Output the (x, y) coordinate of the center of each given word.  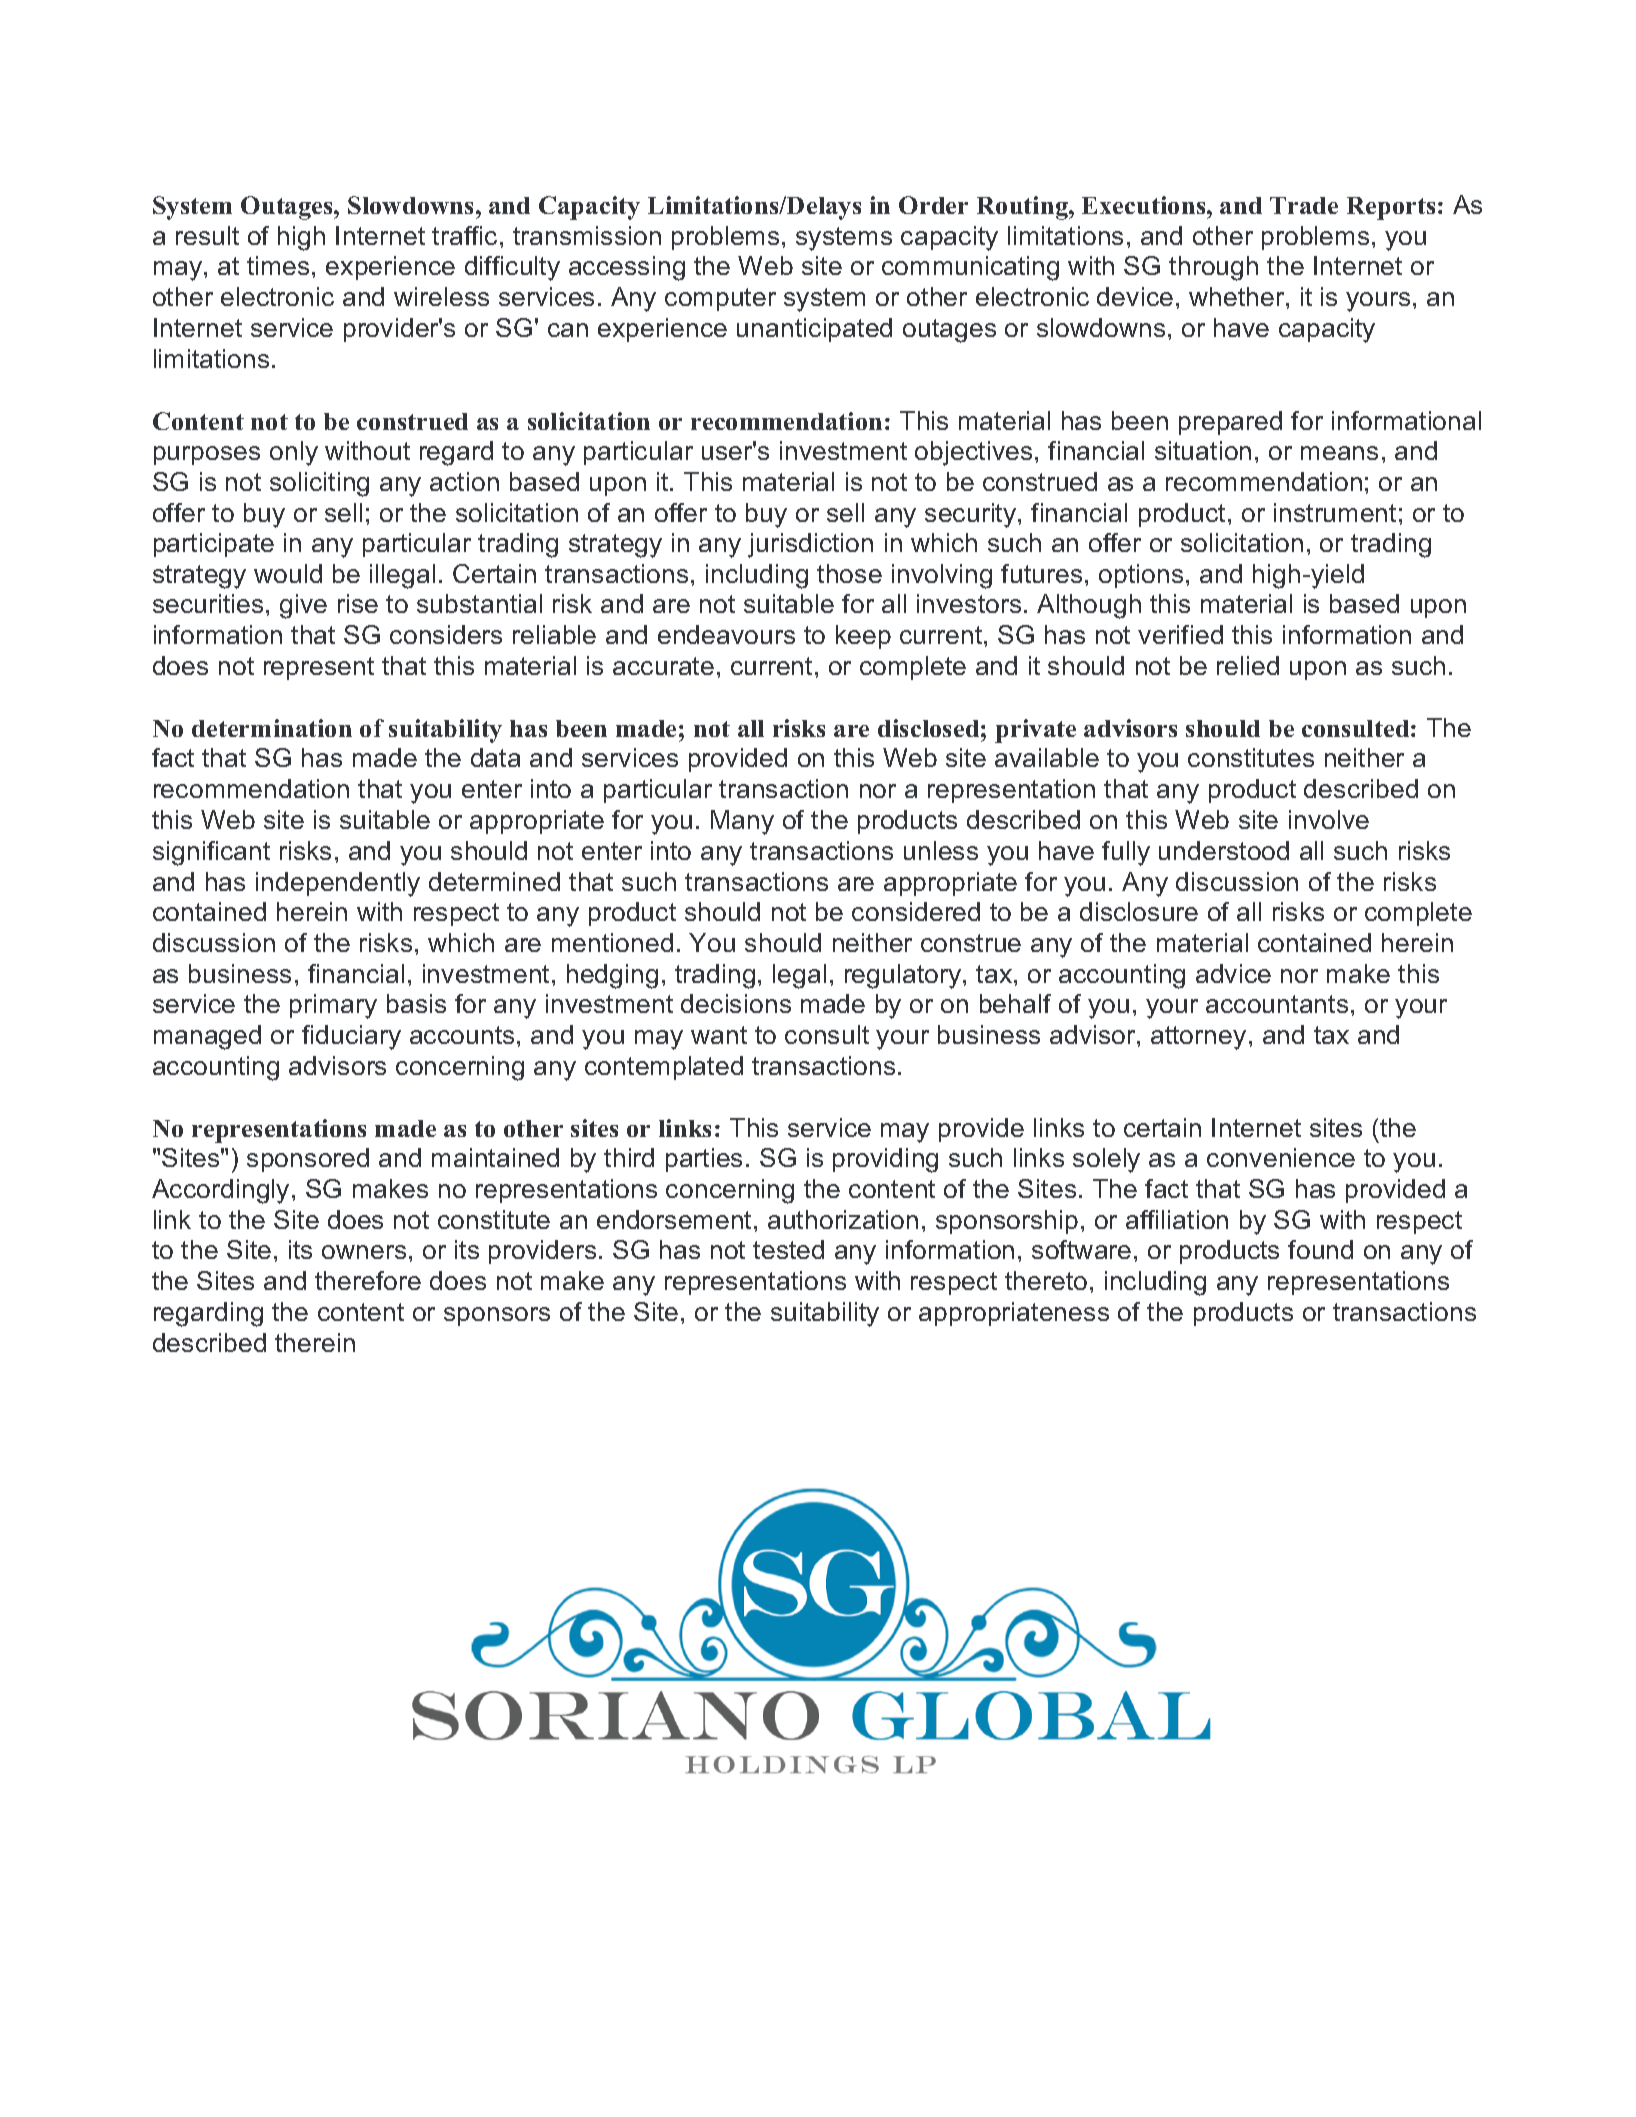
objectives (973, 453)
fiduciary (351, 1037)
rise (358, 603)
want (719, 1035)
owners (364, 1252)
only (294, 453)
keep (863, 637)
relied (1248, 665)
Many (742, 822)
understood (1224, 850)
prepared (1230, 423)
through (1213, 268)
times (278, 265)
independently (338, 884)
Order (933, 205)
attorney (1198, 1038)
